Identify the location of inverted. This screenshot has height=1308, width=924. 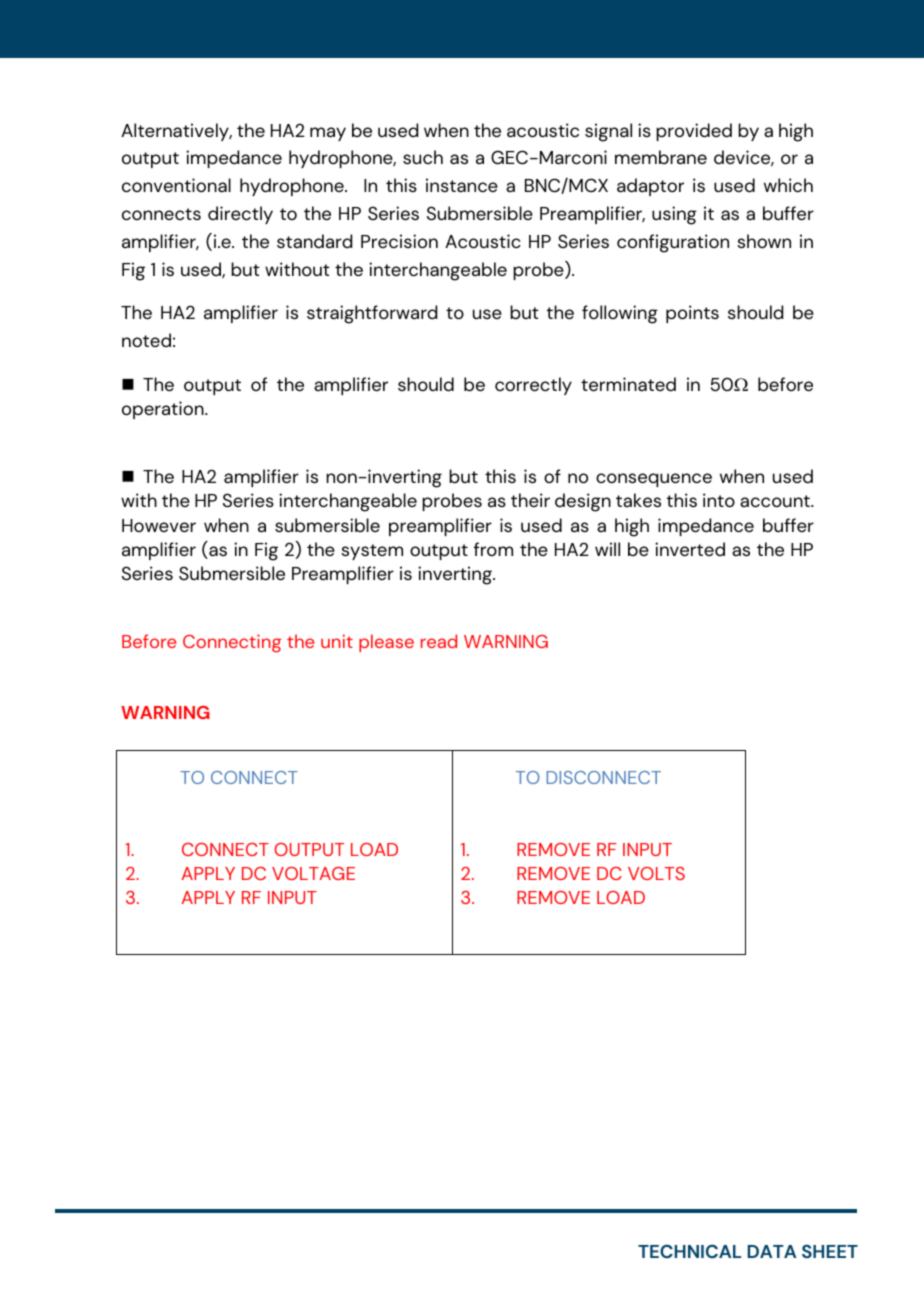
(690, 549).
